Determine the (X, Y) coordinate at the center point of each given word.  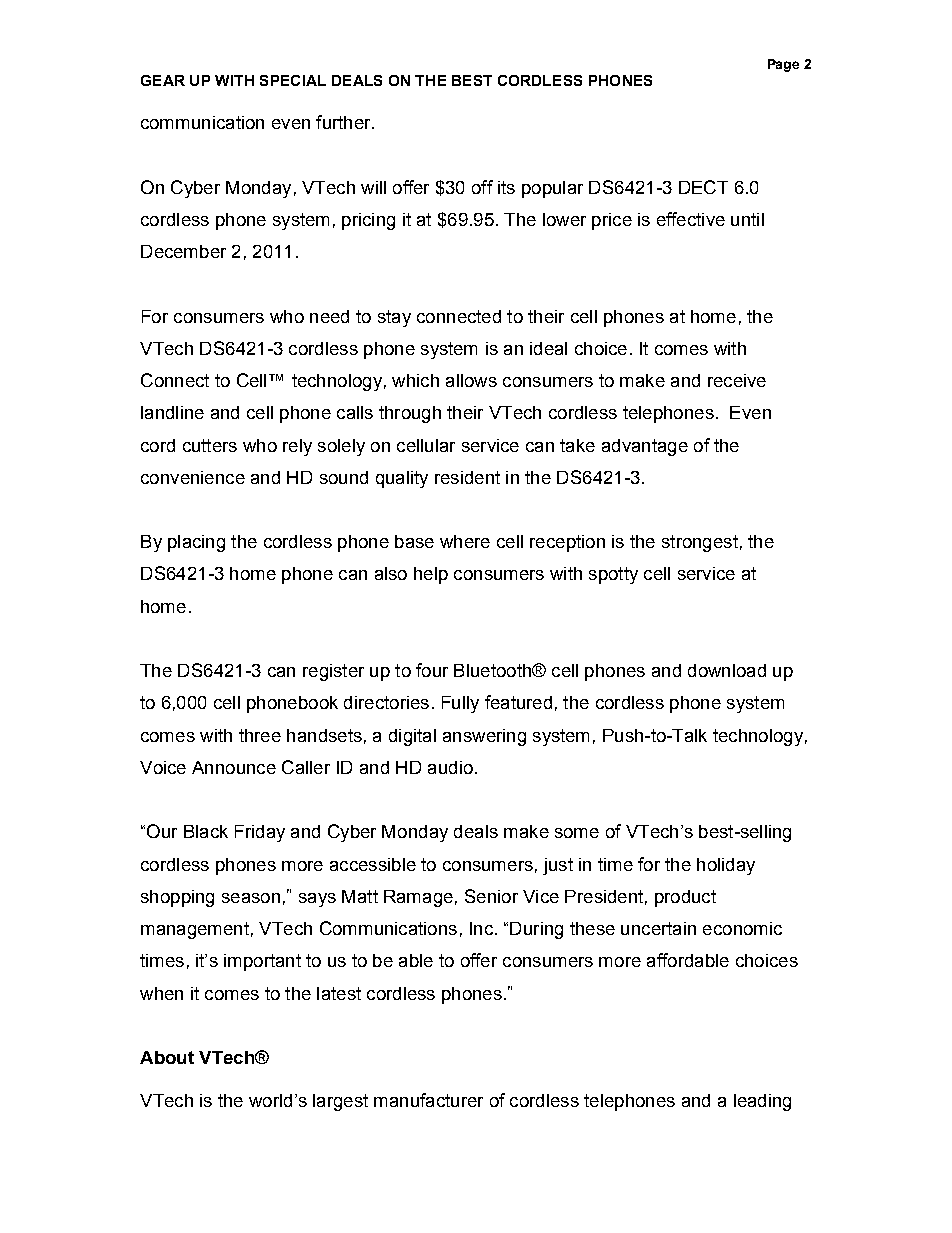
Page (783, 65)
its (506, 187)
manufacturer (428, 1100)
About (167, 1057)
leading (762, 1102)
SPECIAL (293, 80)
